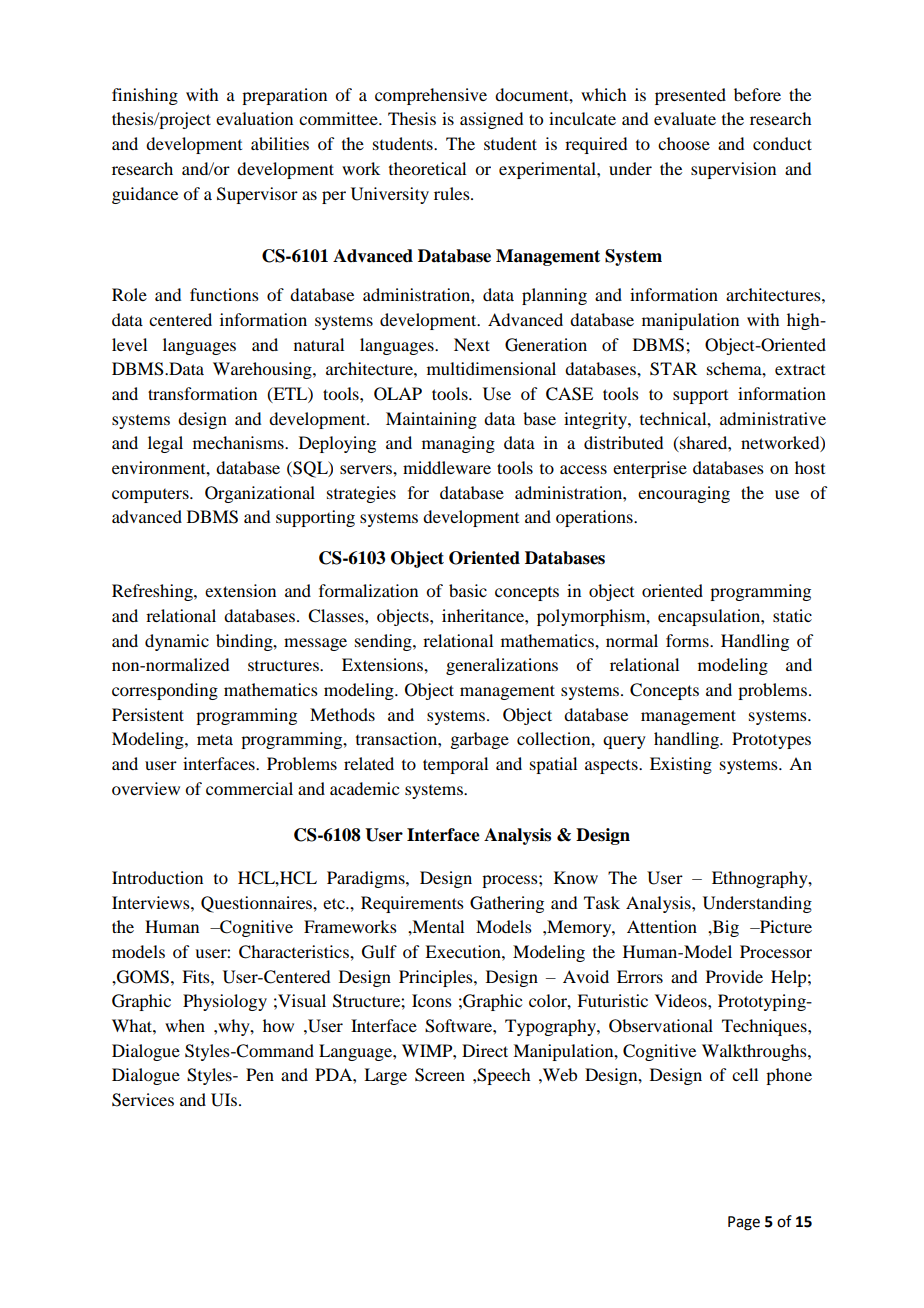  What do you see at coordinates (502, 666) in the document?
I see `generalizations` at bounding box center [502, 666].
